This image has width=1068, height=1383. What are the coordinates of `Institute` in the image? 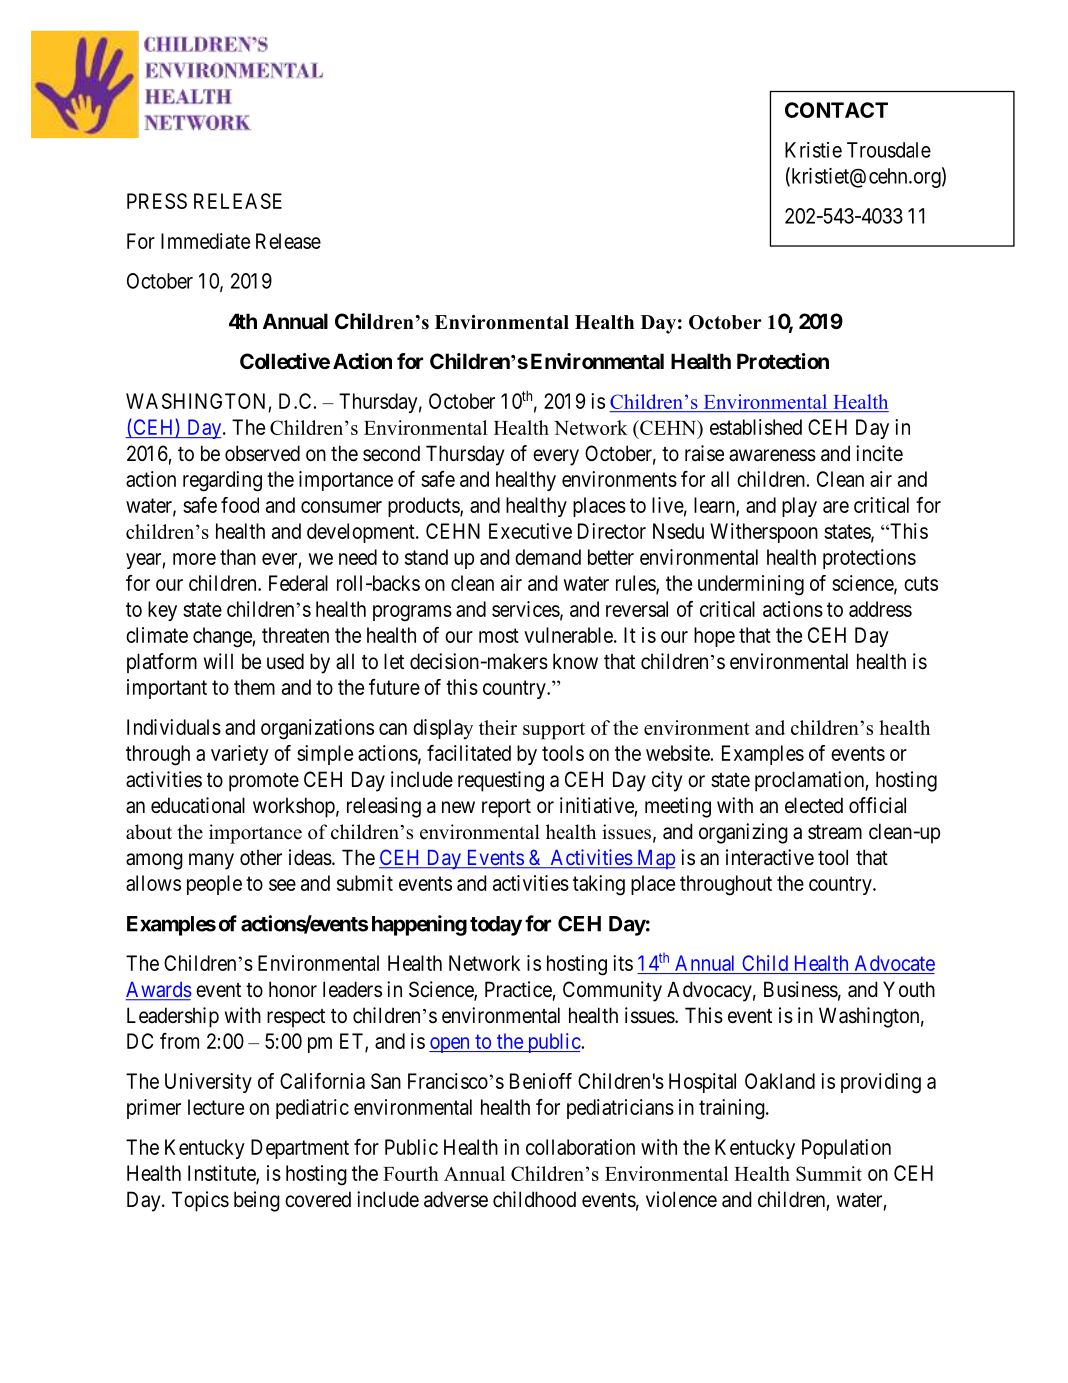 It's located at (222, 1174).
